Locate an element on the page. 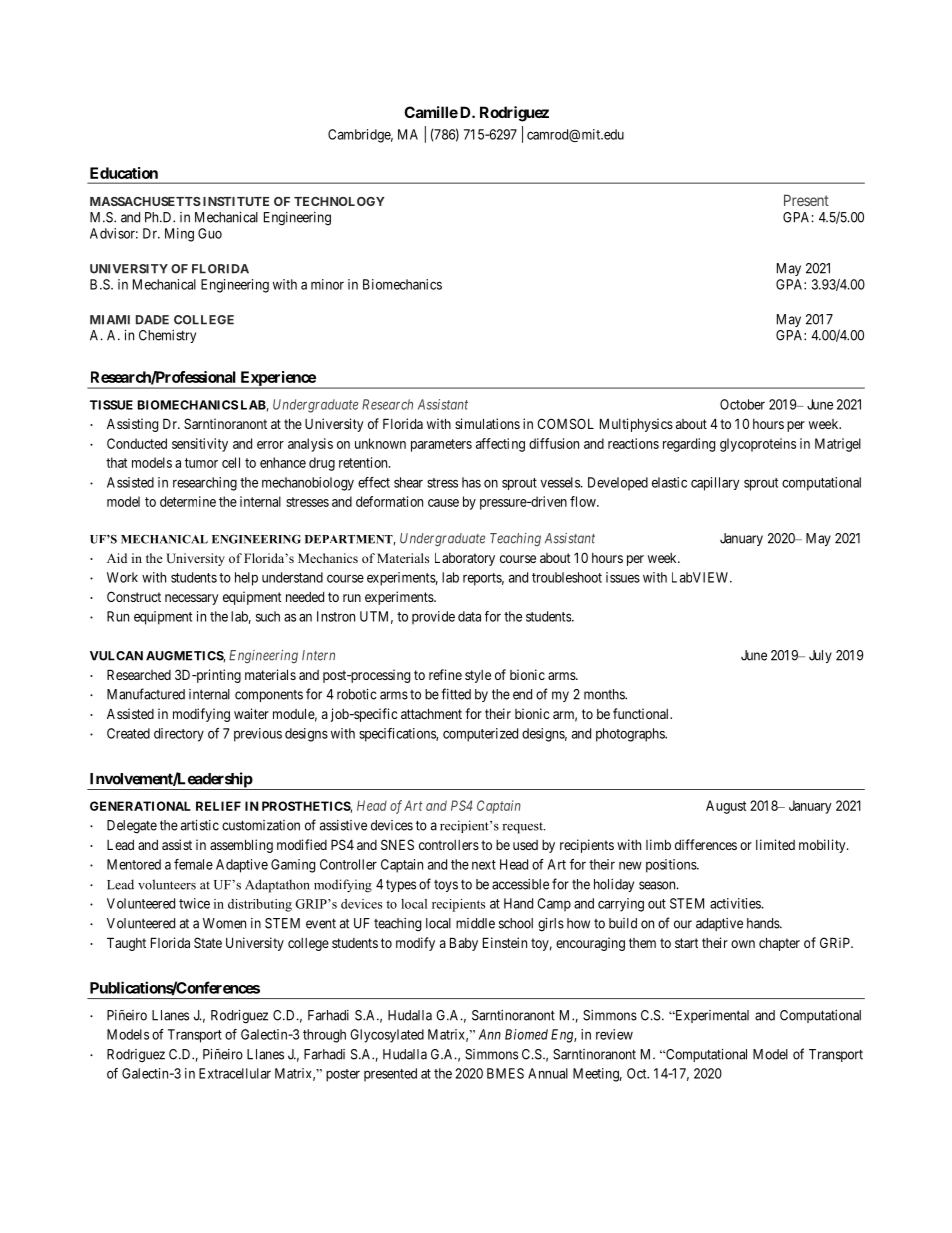  data is located at coordinates (469, 616).
